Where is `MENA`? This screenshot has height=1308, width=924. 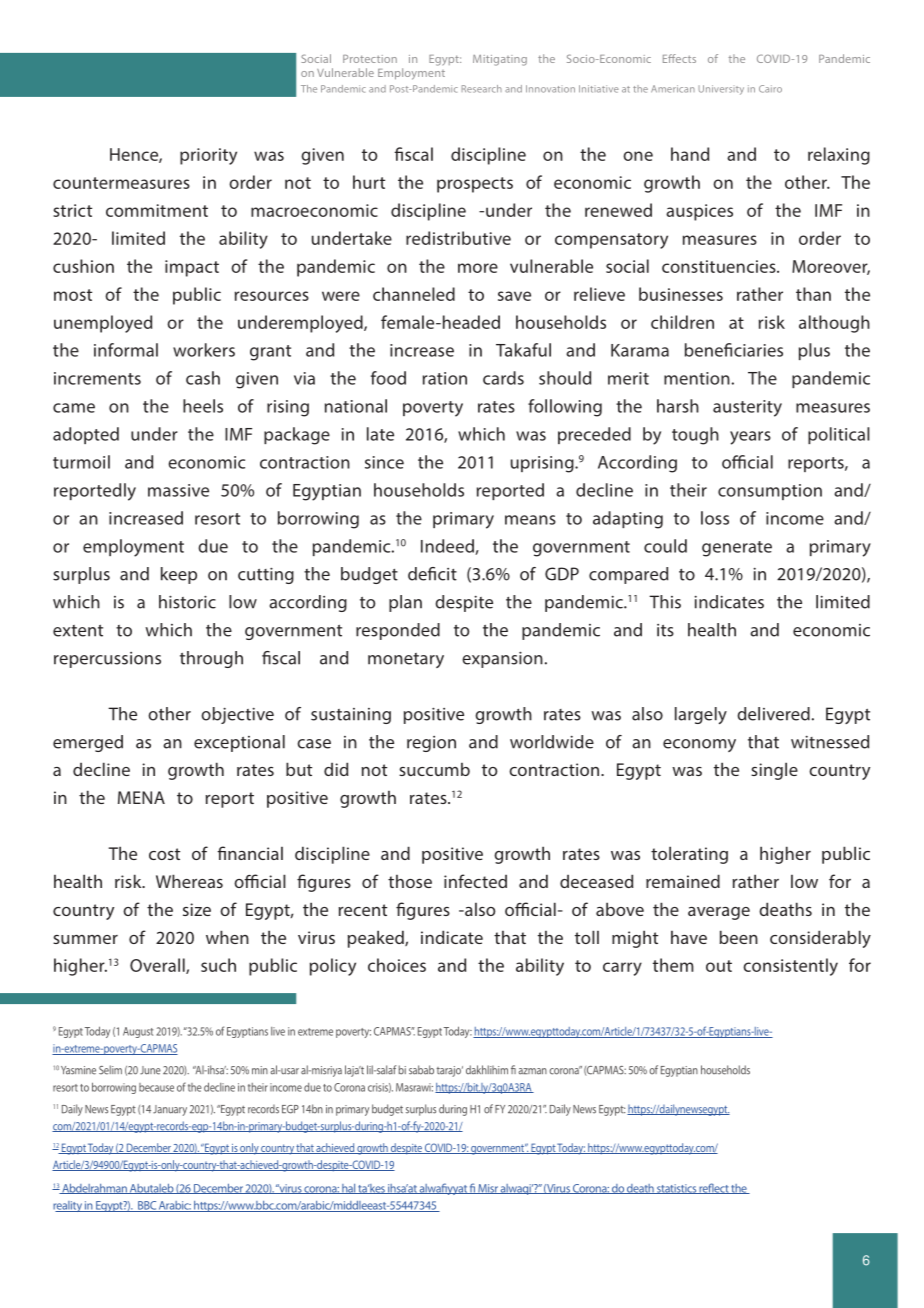 MENA is located at coordinates (141, 797).
